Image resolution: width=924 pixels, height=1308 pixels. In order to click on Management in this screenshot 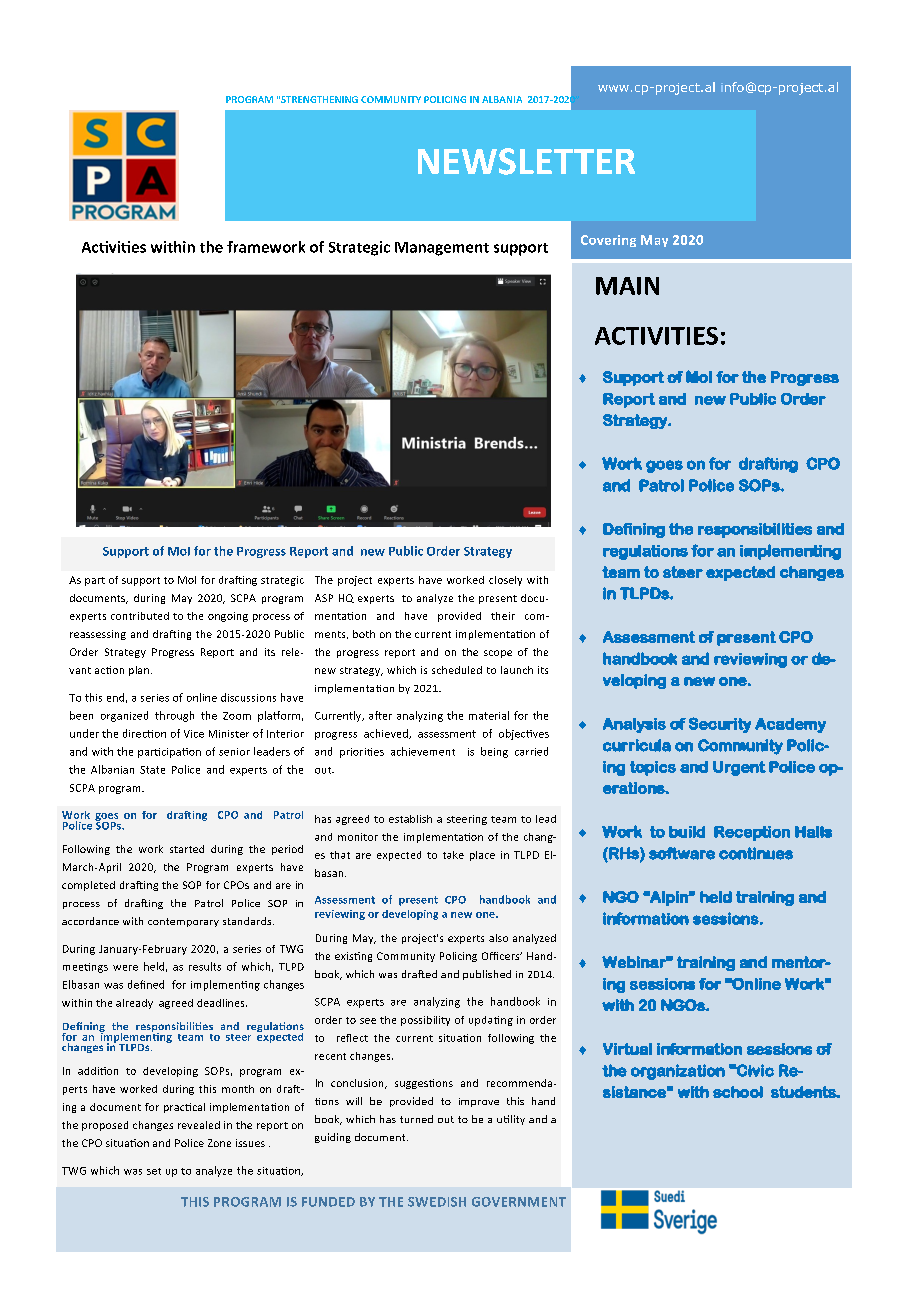, I will do `click(442, 249)`.
